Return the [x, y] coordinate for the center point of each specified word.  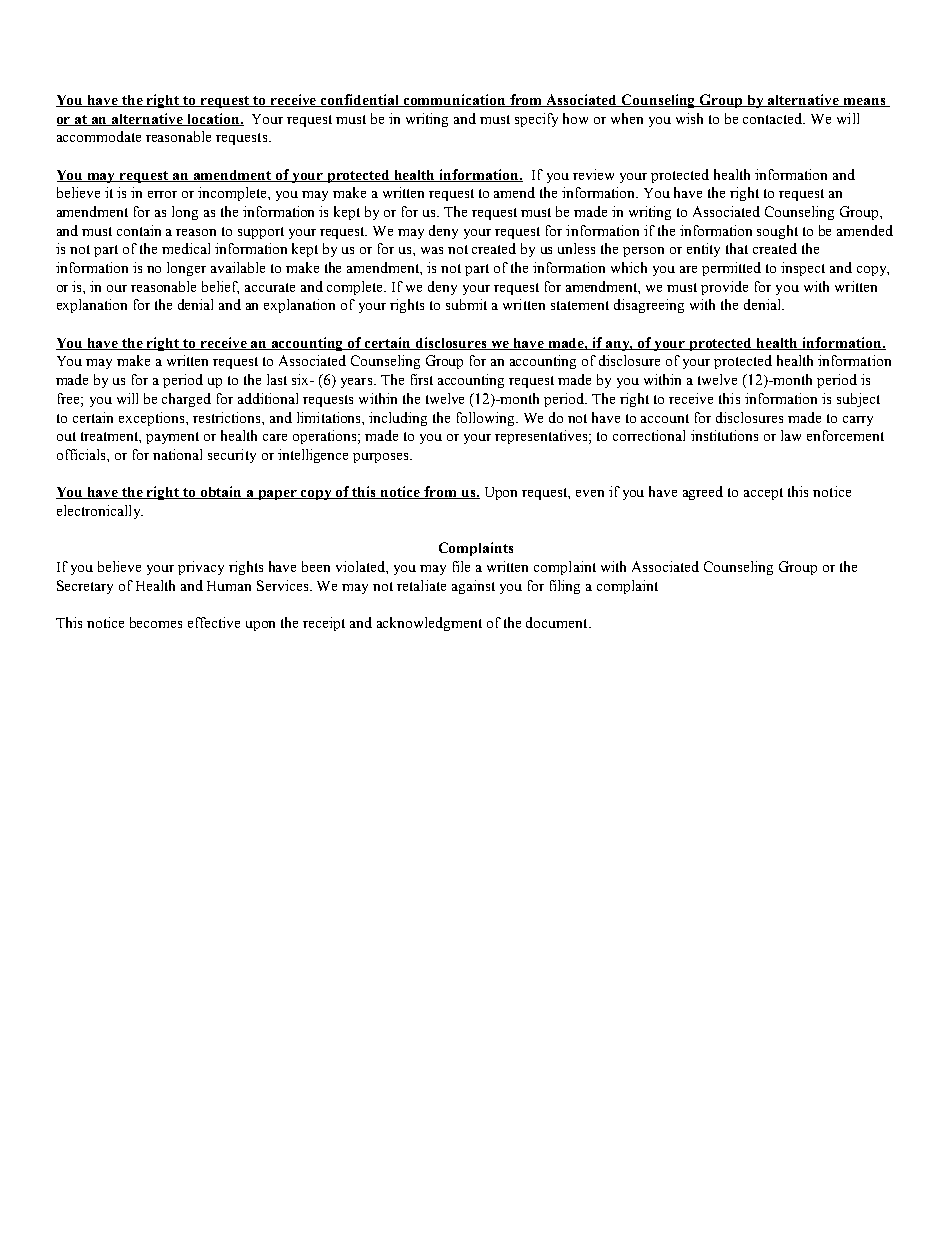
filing [565, 587]
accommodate [99, 136]
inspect [803, 269]
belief [220, 287]
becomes [156, 622]
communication [455, 100]
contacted [774, 118]
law [791, 435]
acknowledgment [429, 624]
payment [172, 438]
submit [466, 304]
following [487, 419]
